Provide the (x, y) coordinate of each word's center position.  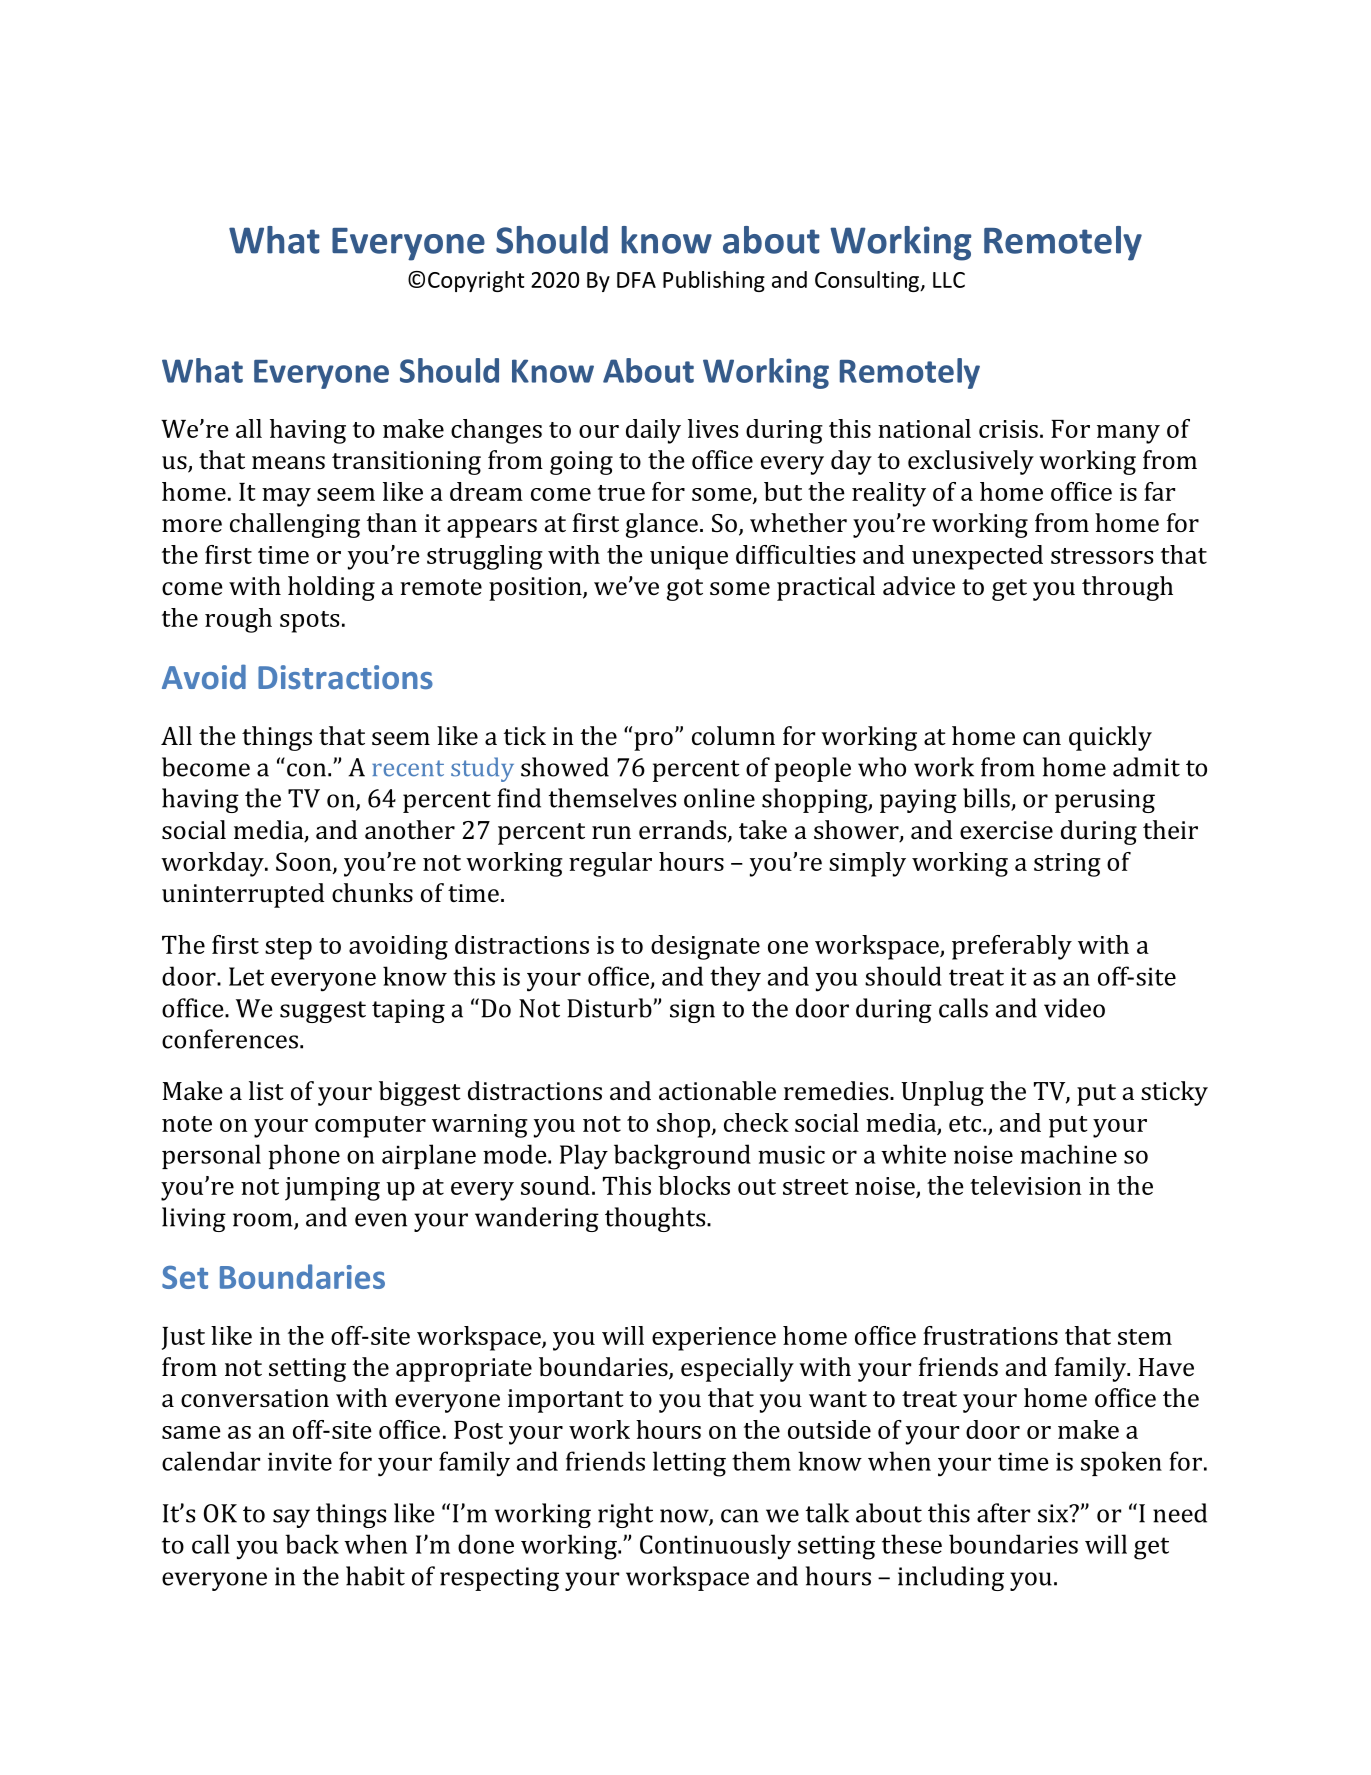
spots (309, 622)
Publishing (714, 281)
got (685, 590)
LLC (949, 280)
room (264, 1221)
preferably (1012, 947)
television (1026, 1185)
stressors (1102, 556)
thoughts (656, 1219)
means (288, 462)
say (291, 1518)
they (735, 979)
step (288, 949)
